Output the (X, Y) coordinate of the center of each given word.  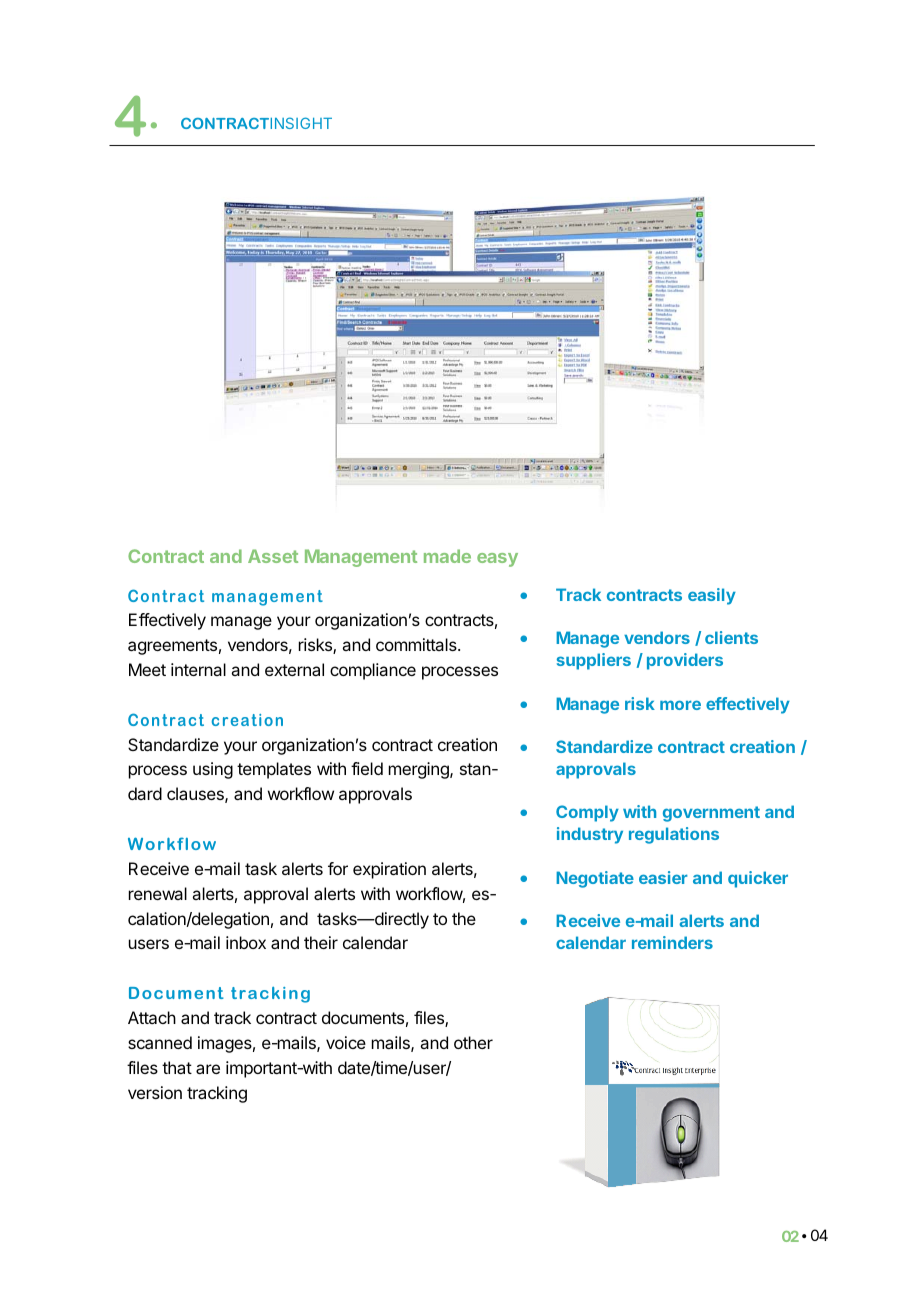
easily (712, 596)
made (447, 556)
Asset (273, 556)
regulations (674, 835)
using (213, 770)
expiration (389, 870)
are (208, 1069)
